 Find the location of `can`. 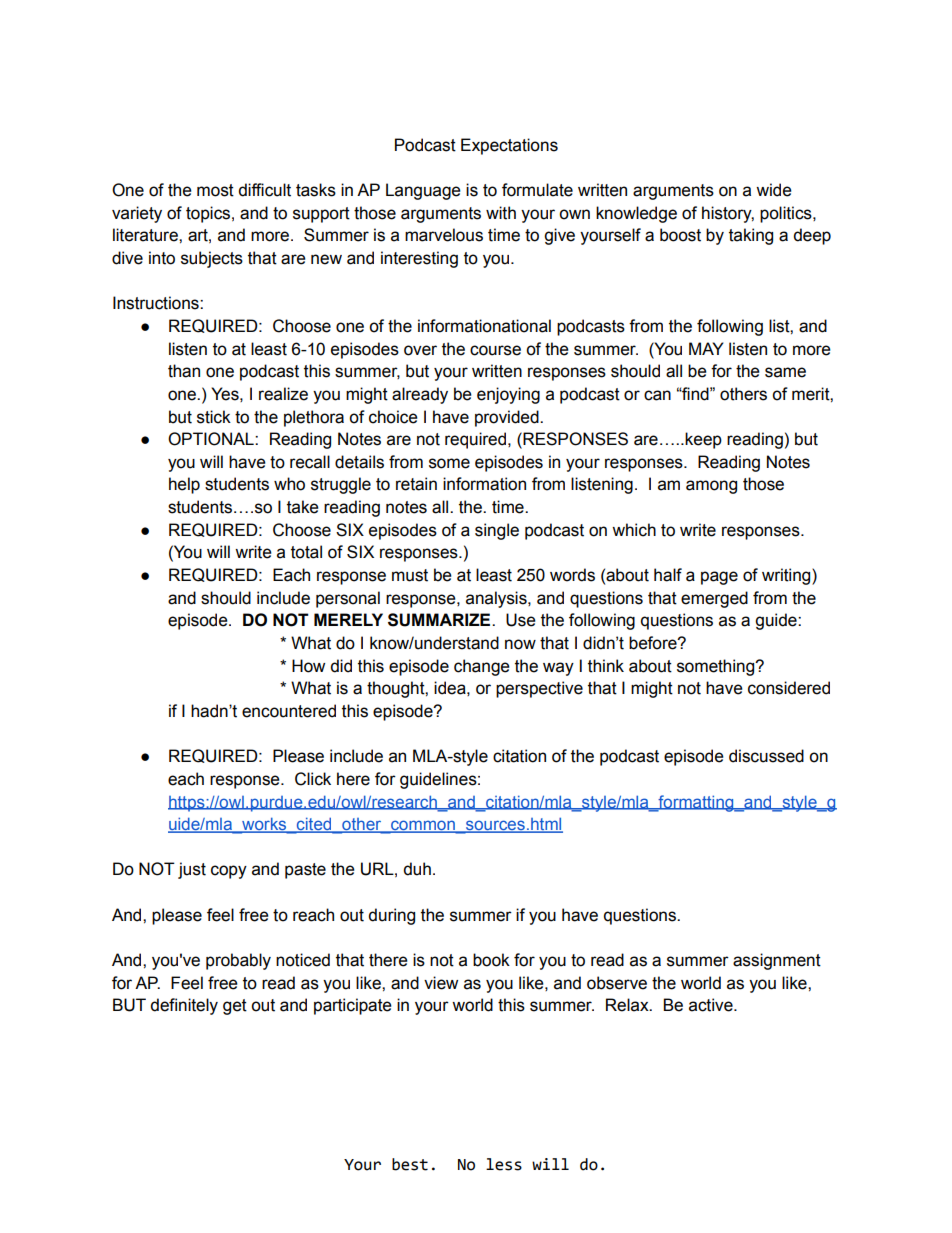

can is located at coordinates (657, 395).
